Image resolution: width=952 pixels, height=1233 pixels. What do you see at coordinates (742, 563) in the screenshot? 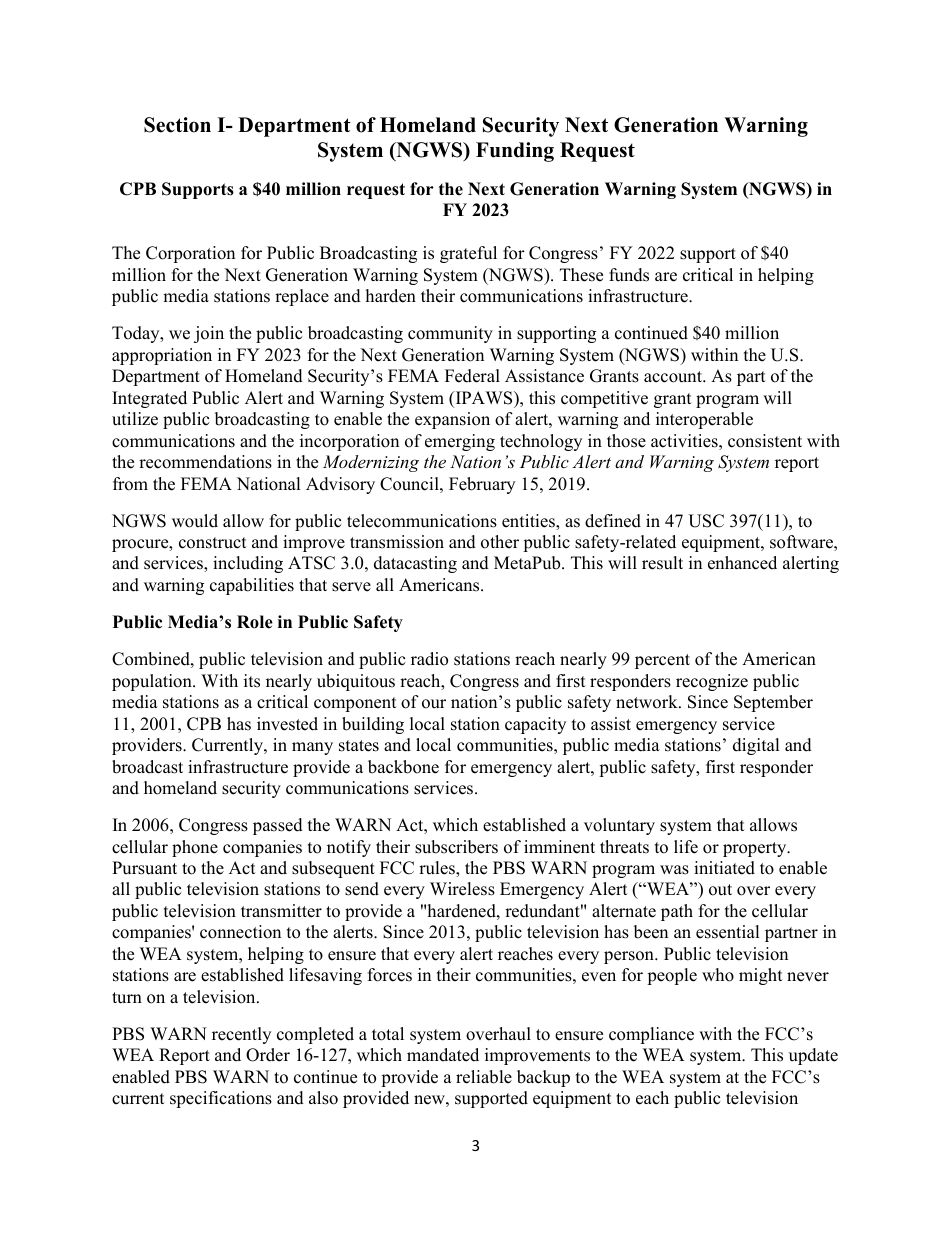
I see `enhanced` at bounding box center [742, 563].
